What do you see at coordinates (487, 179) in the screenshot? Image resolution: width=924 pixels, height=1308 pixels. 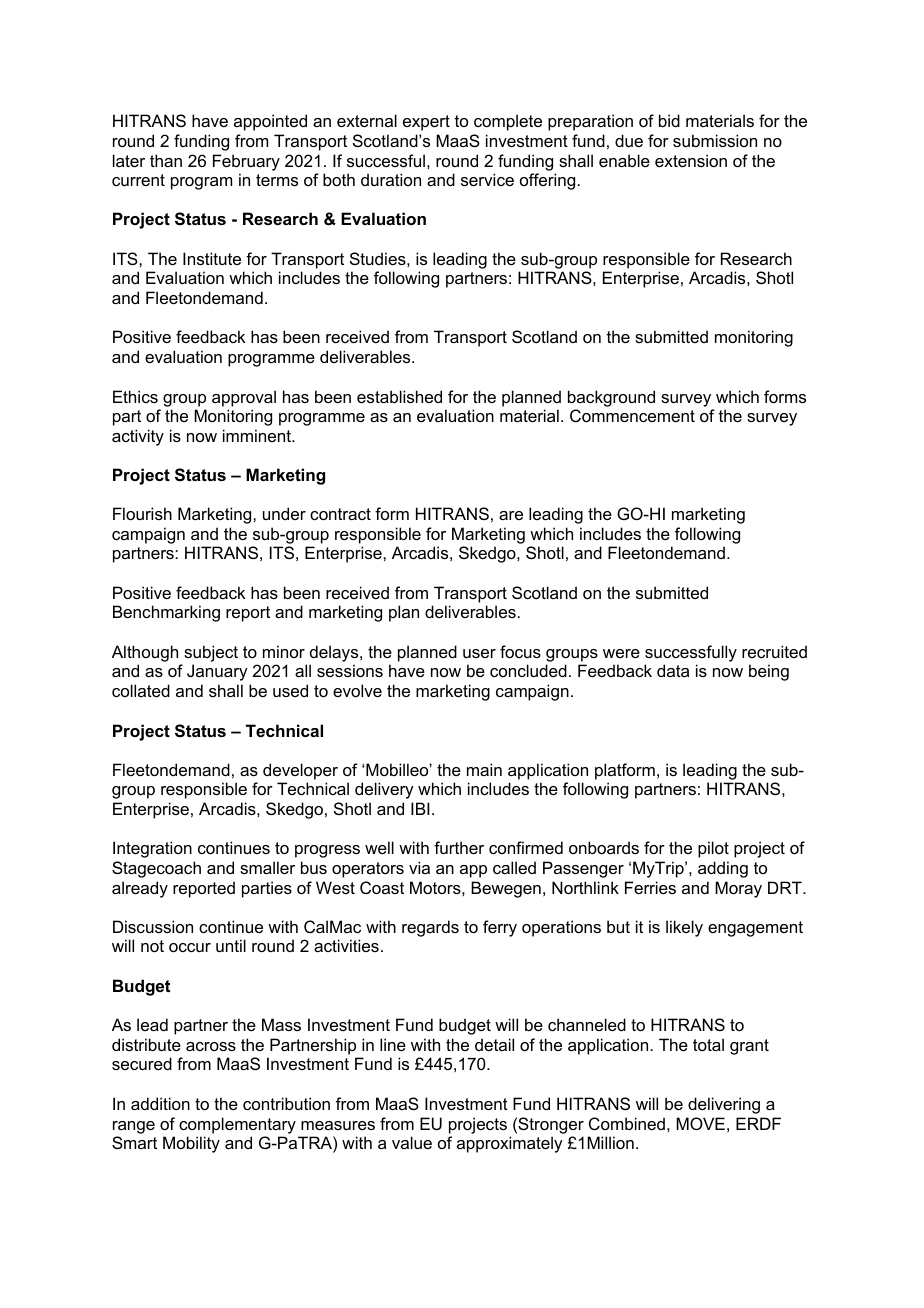 I see `service` at bounding box center [487, 179].
